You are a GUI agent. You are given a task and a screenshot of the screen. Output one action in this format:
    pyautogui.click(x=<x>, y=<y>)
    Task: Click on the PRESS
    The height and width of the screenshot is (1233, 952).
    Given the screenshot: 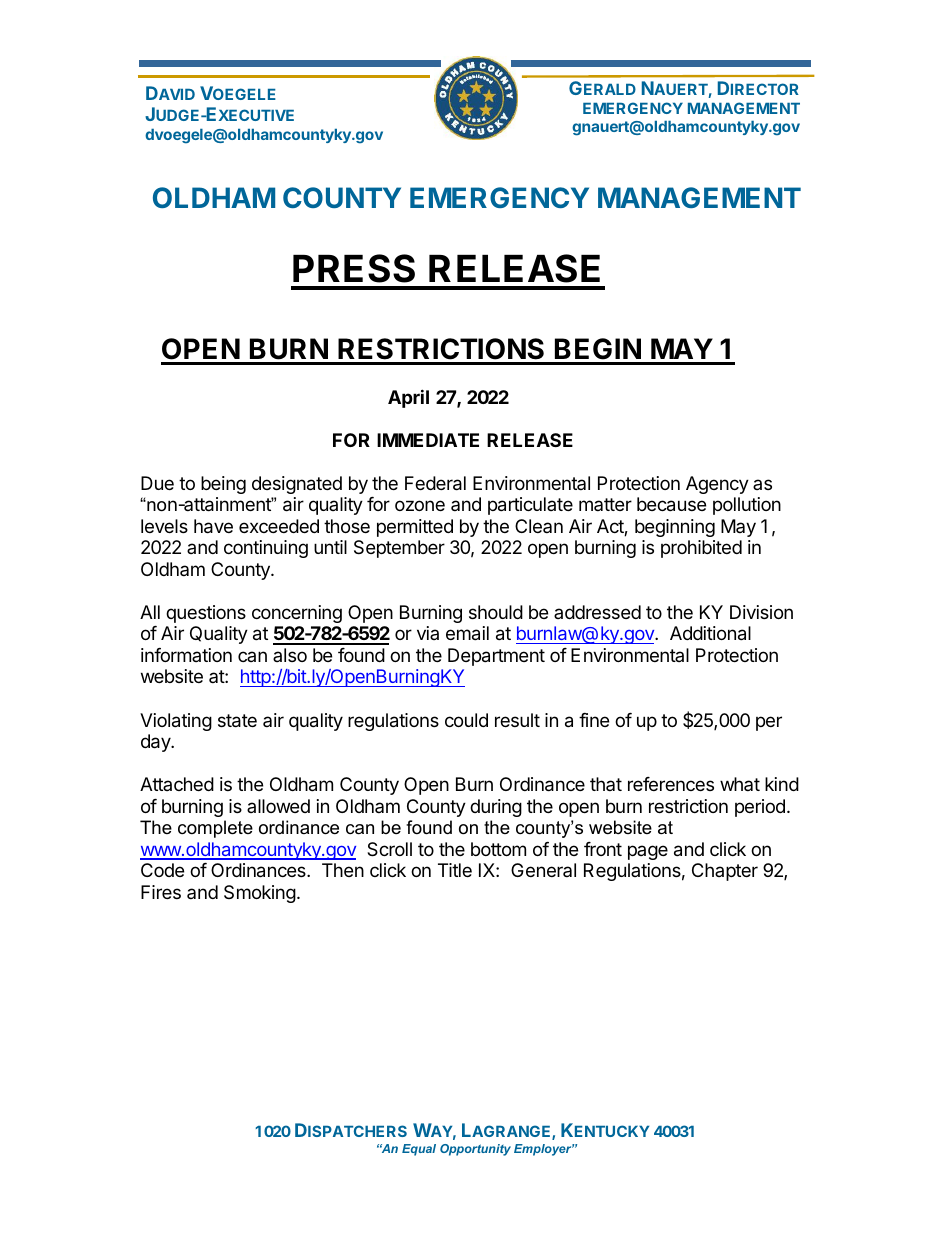 What is the action you would take?
    pyautogui.click(x=354, y=268)
